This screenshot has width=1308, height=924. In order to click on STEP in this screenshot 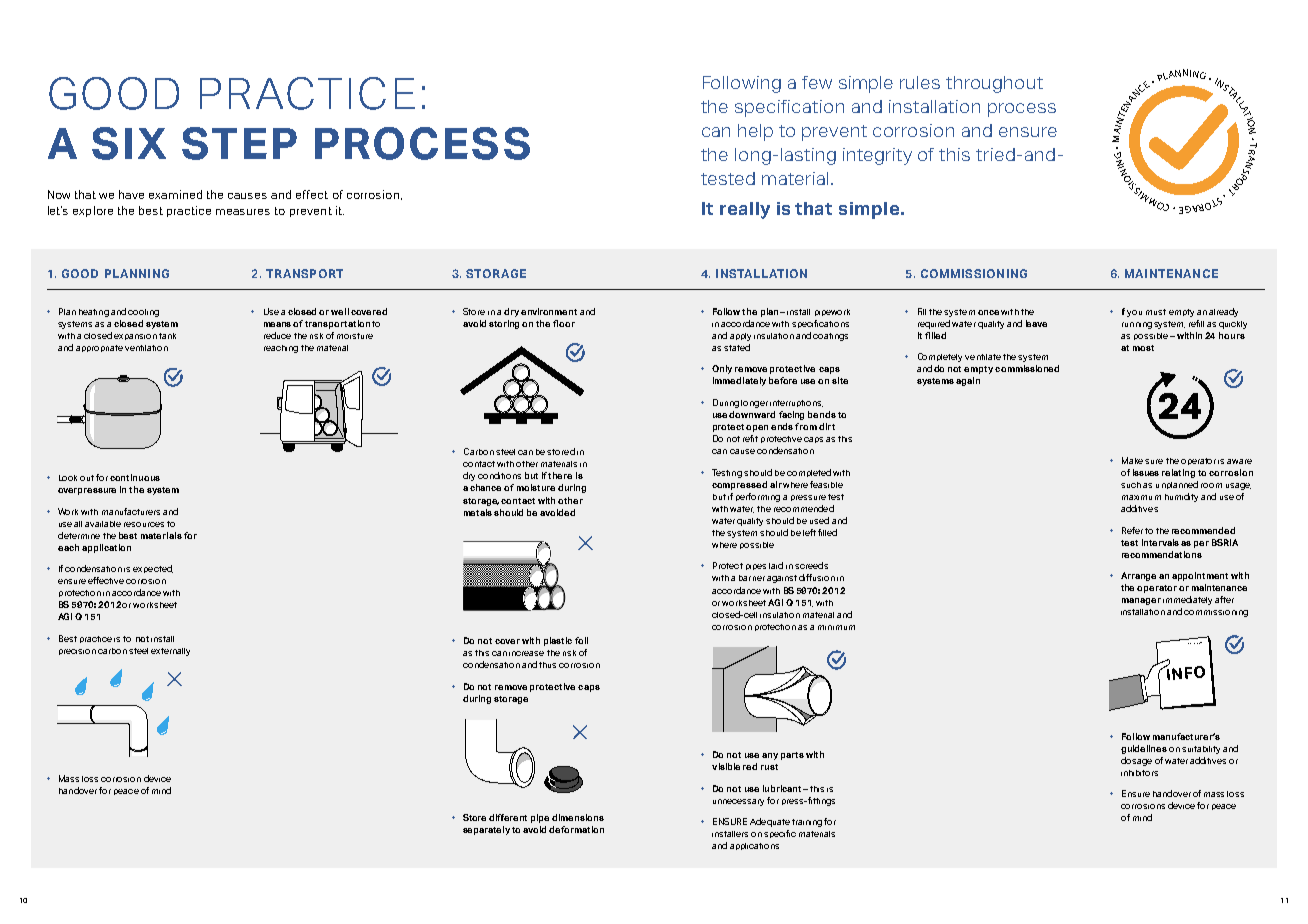, I will do `click(239, 143)`.
